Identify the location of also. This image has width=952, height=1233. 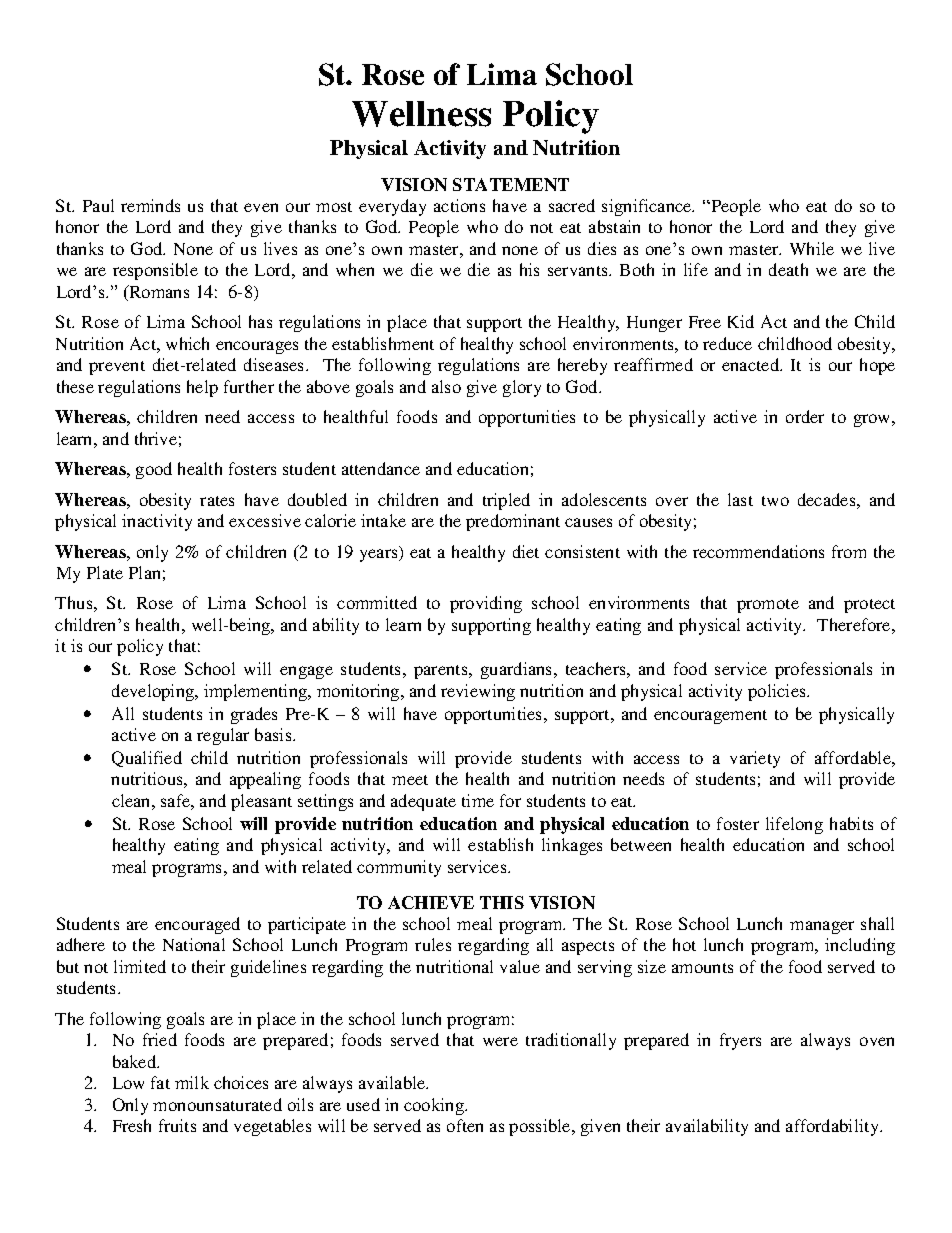
(446, 386).
